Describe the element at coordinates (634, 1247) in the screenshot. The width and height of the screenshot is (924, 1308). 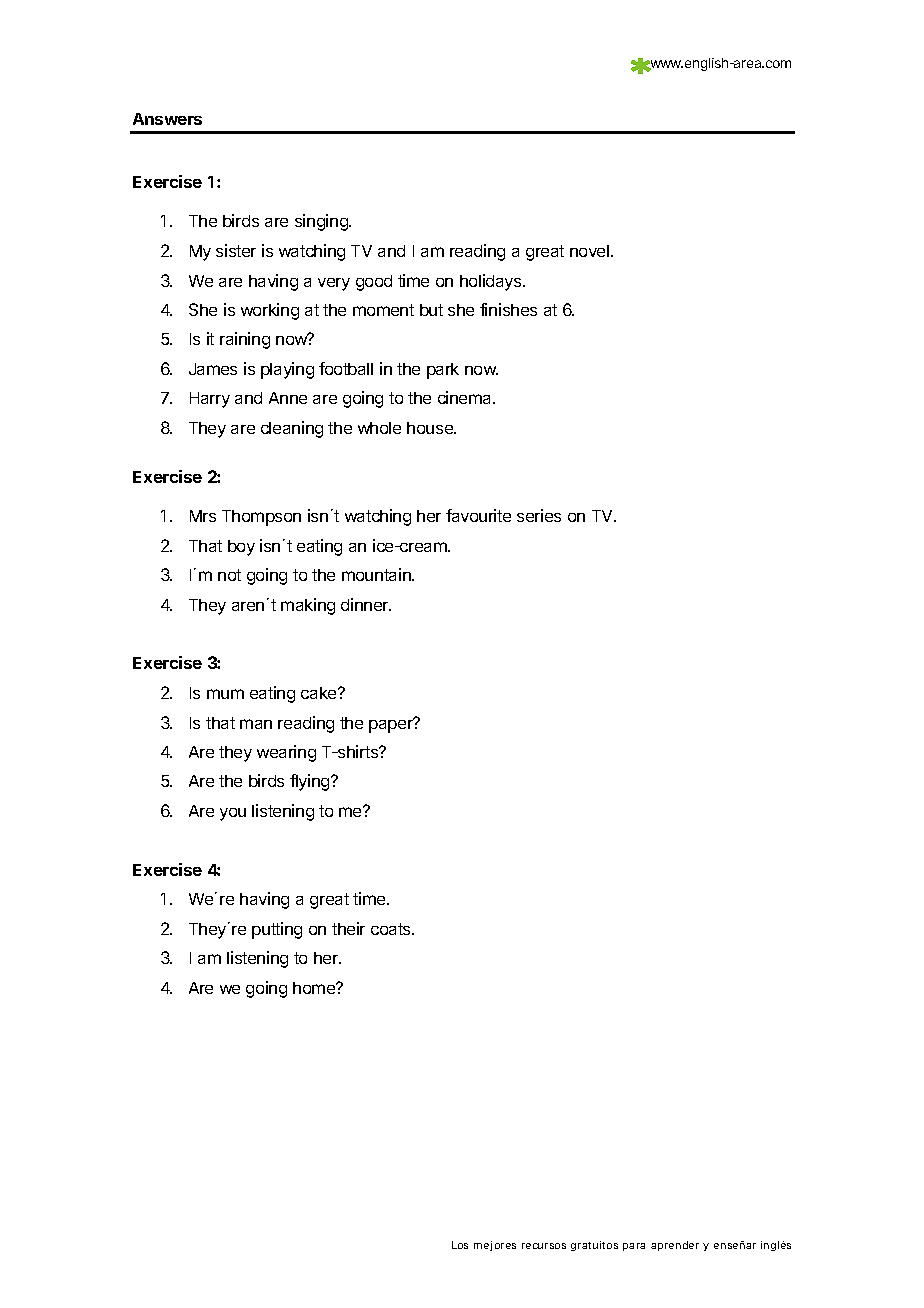
I see `para` at that location.
